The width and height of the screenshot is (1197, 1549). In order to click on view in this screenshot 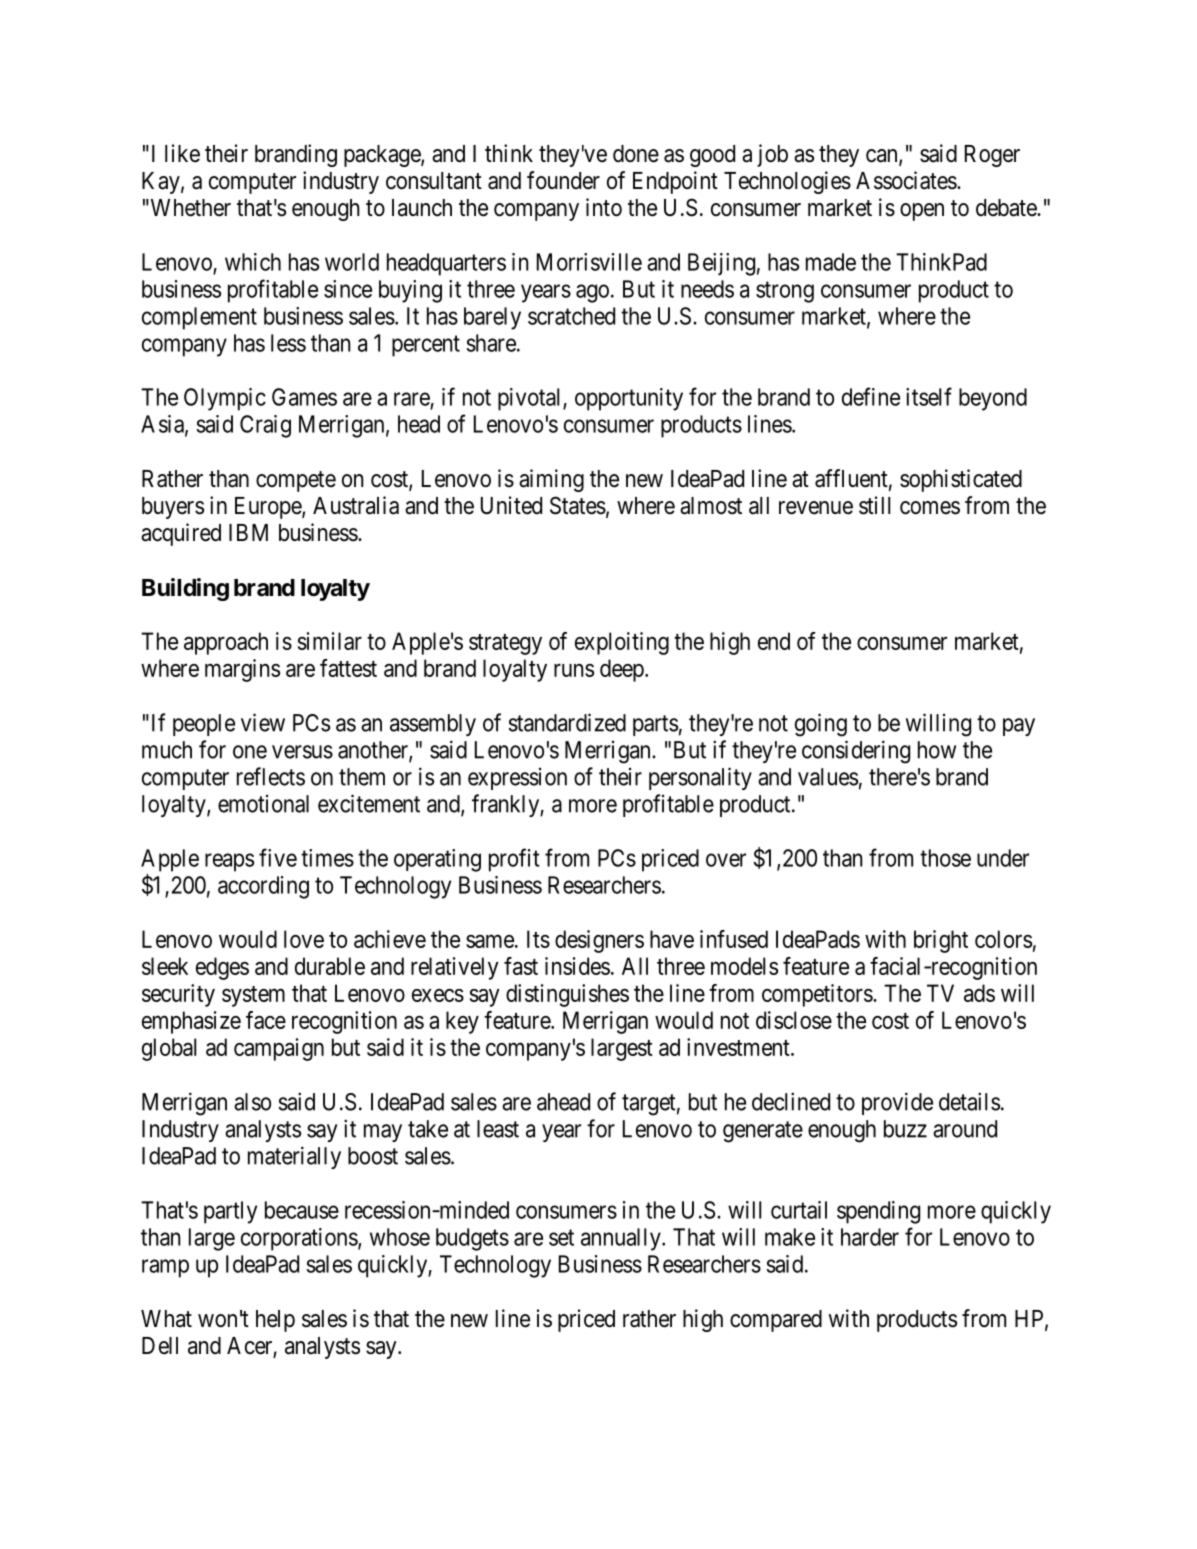, I will do `click(263, 722)`.
